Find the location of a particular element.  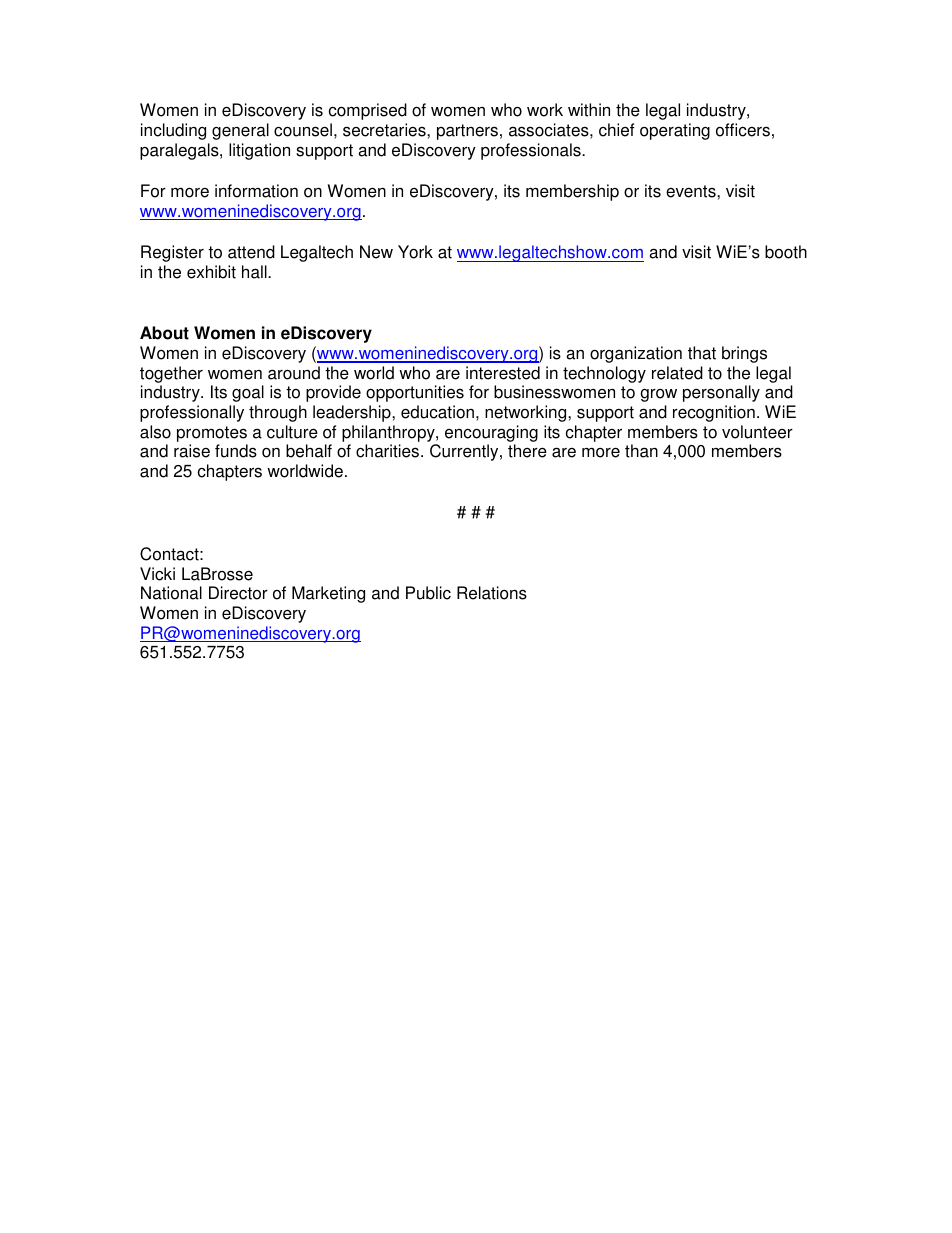

York is located at coordinates (415, 252).
